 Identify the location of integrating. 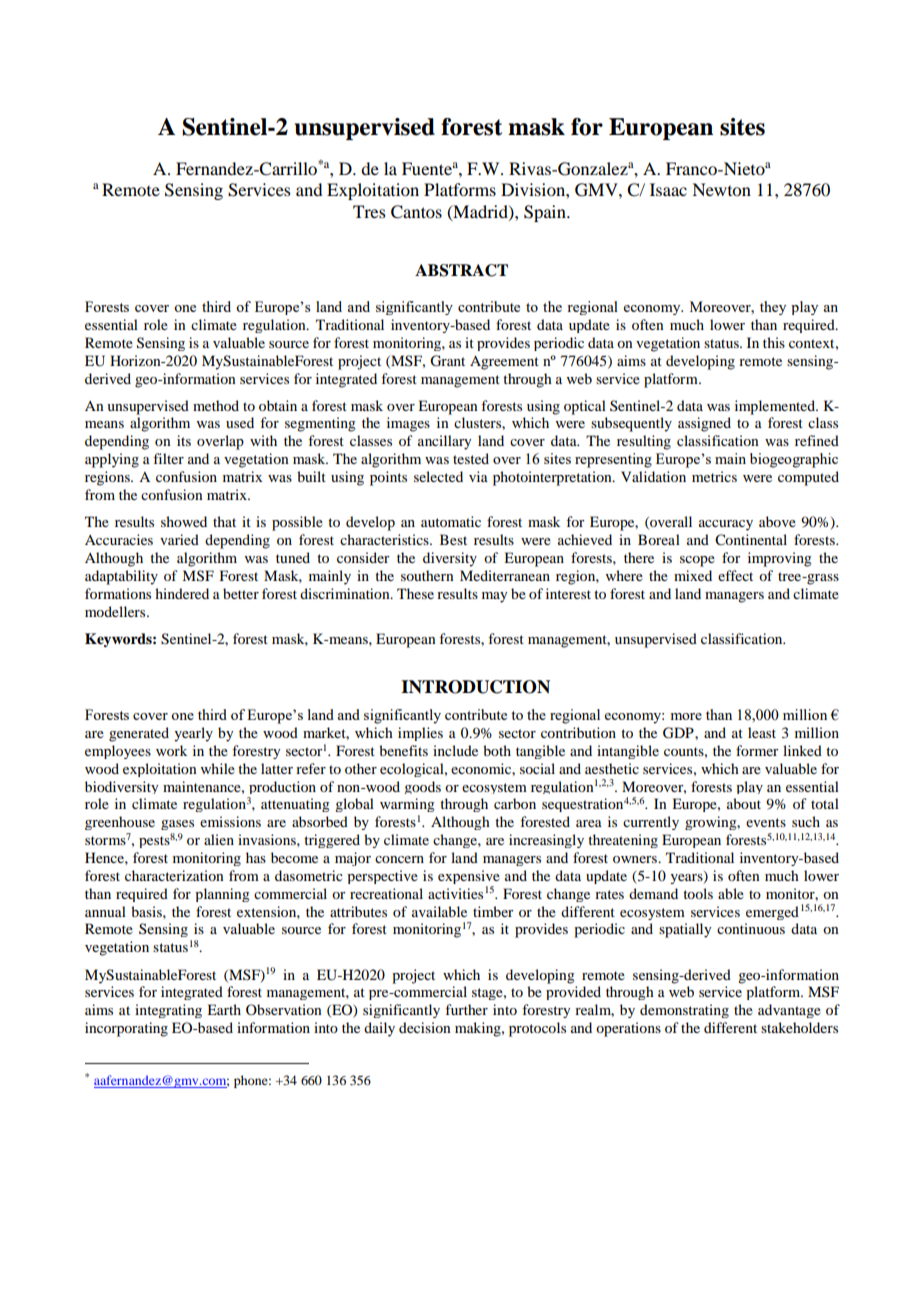
(168, 1011).
